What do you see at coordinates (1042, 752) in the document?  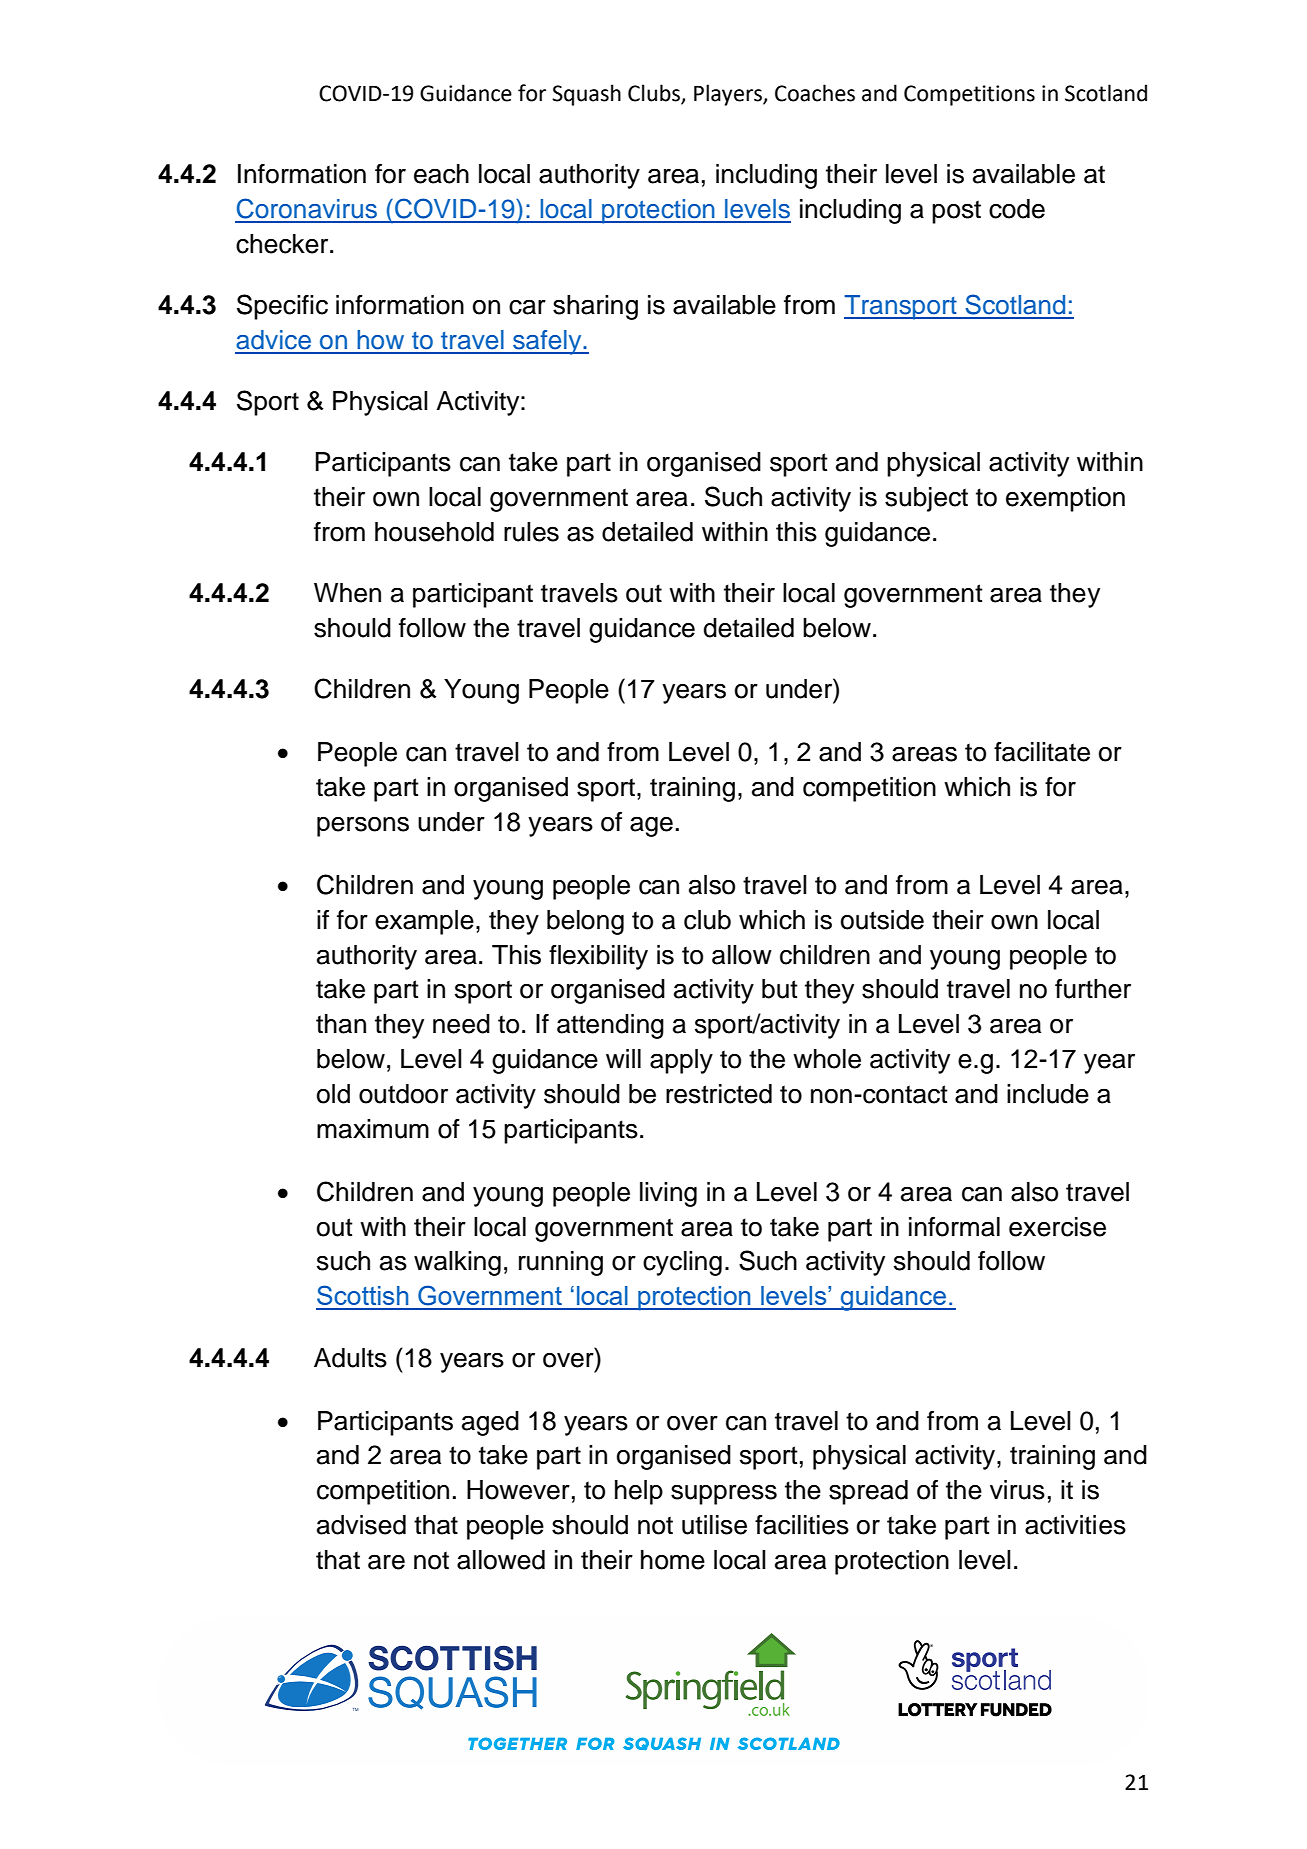 I see `facilitate` at bounding box center [1042, 752].
